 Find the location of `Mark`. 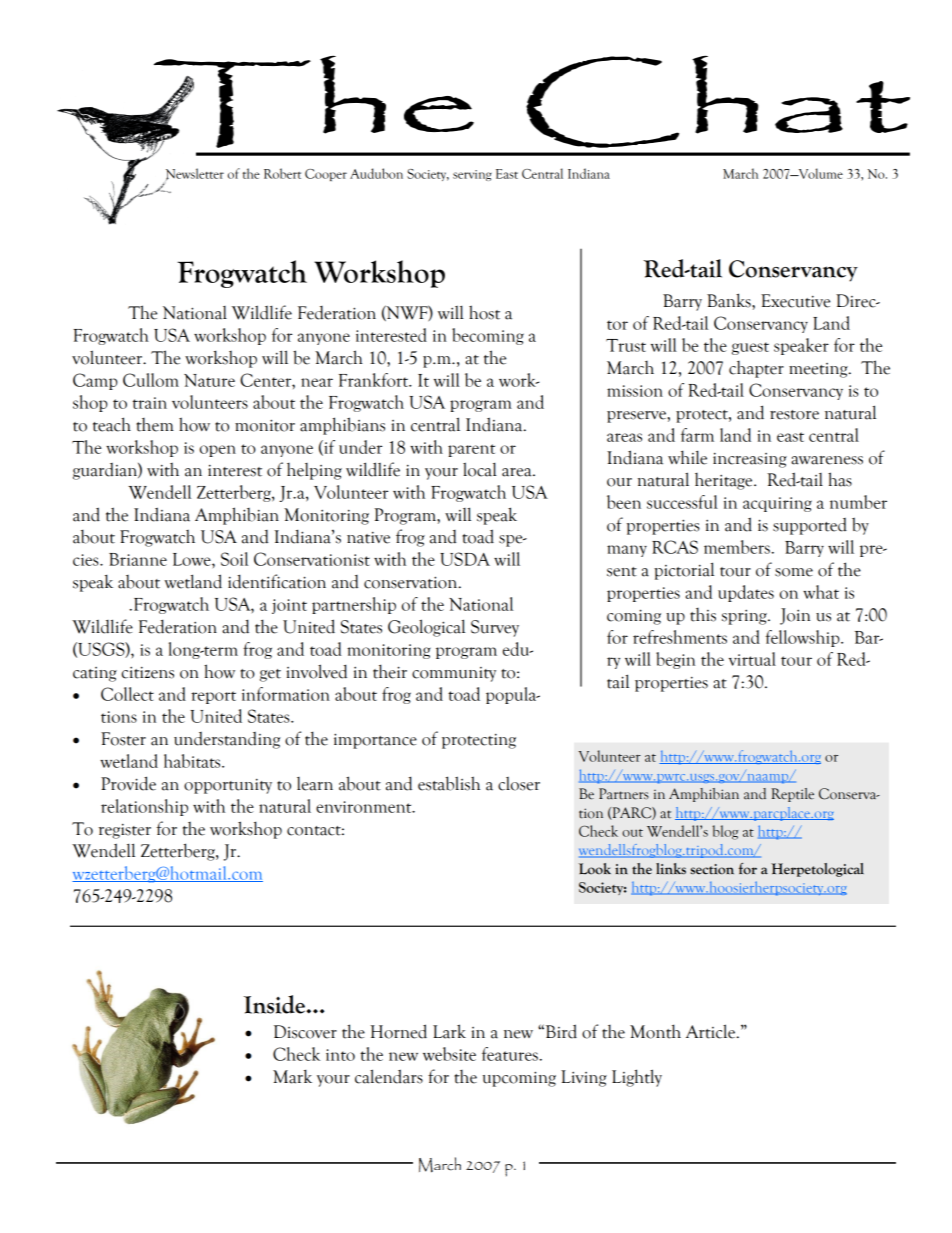

Mark is located at coordinates (292, 1077).
